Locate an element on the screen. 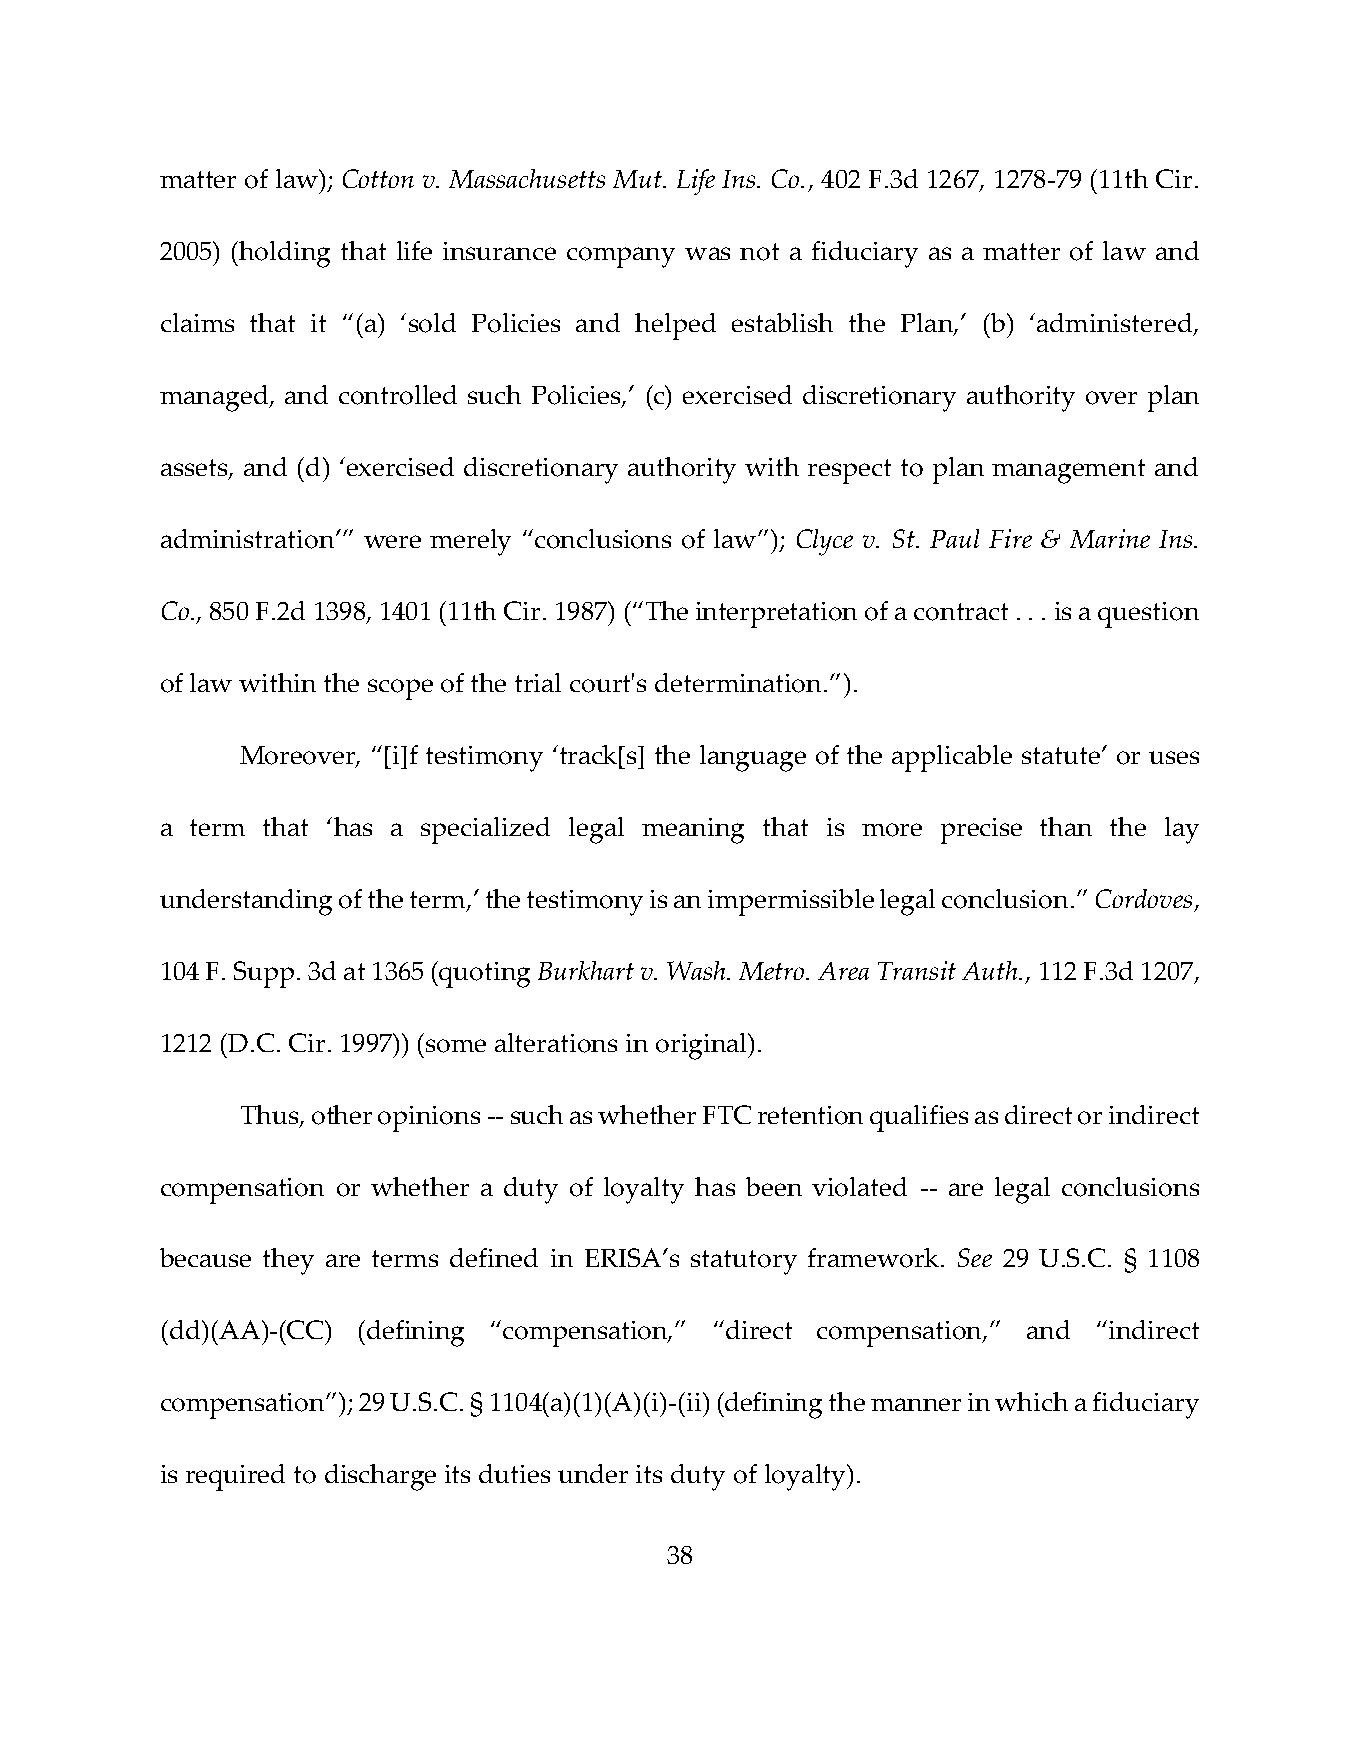  Transit is located at coordinates (917, 970).
